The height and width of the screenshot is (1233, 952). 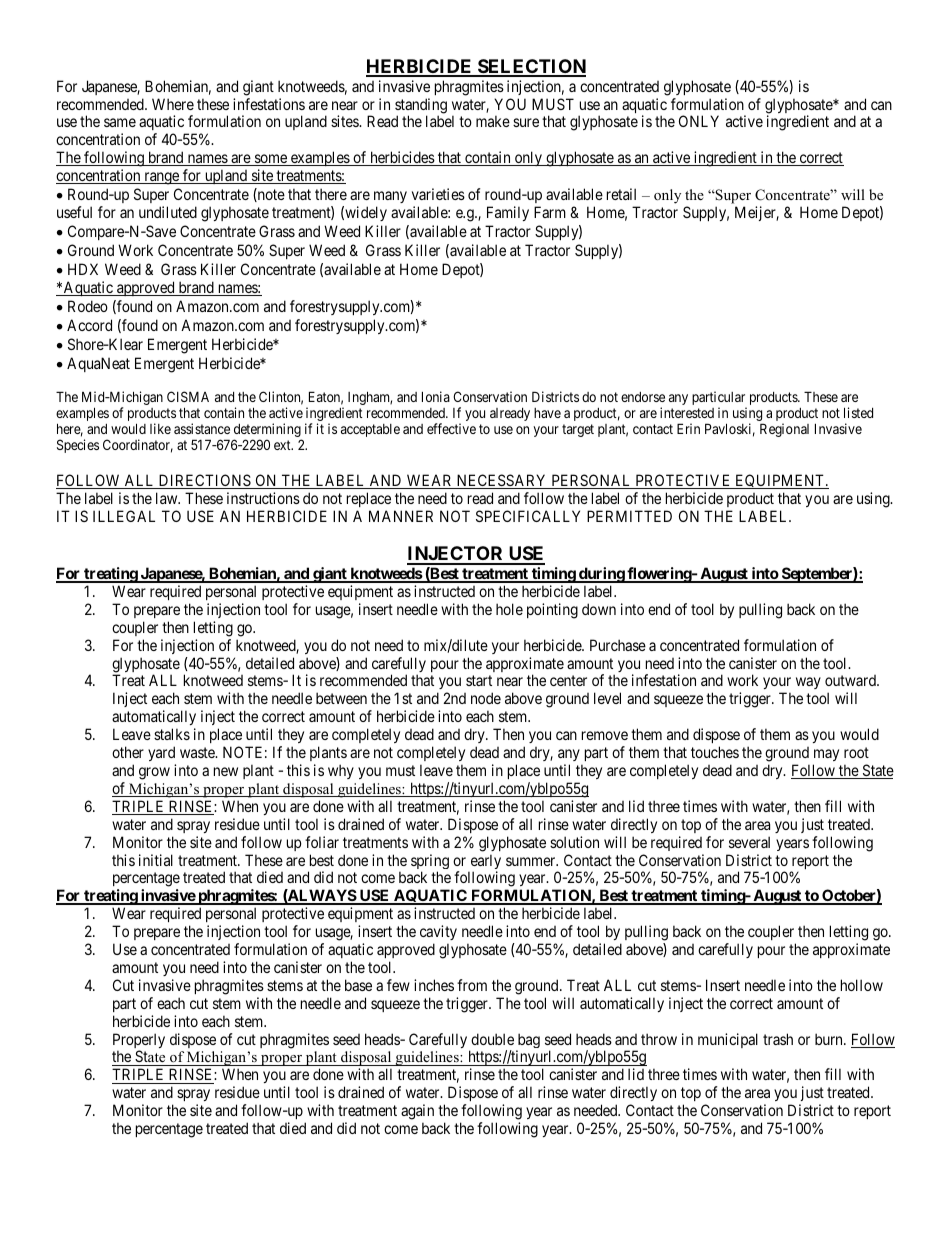 I want to click on outward, so click(x=851, y=680).
